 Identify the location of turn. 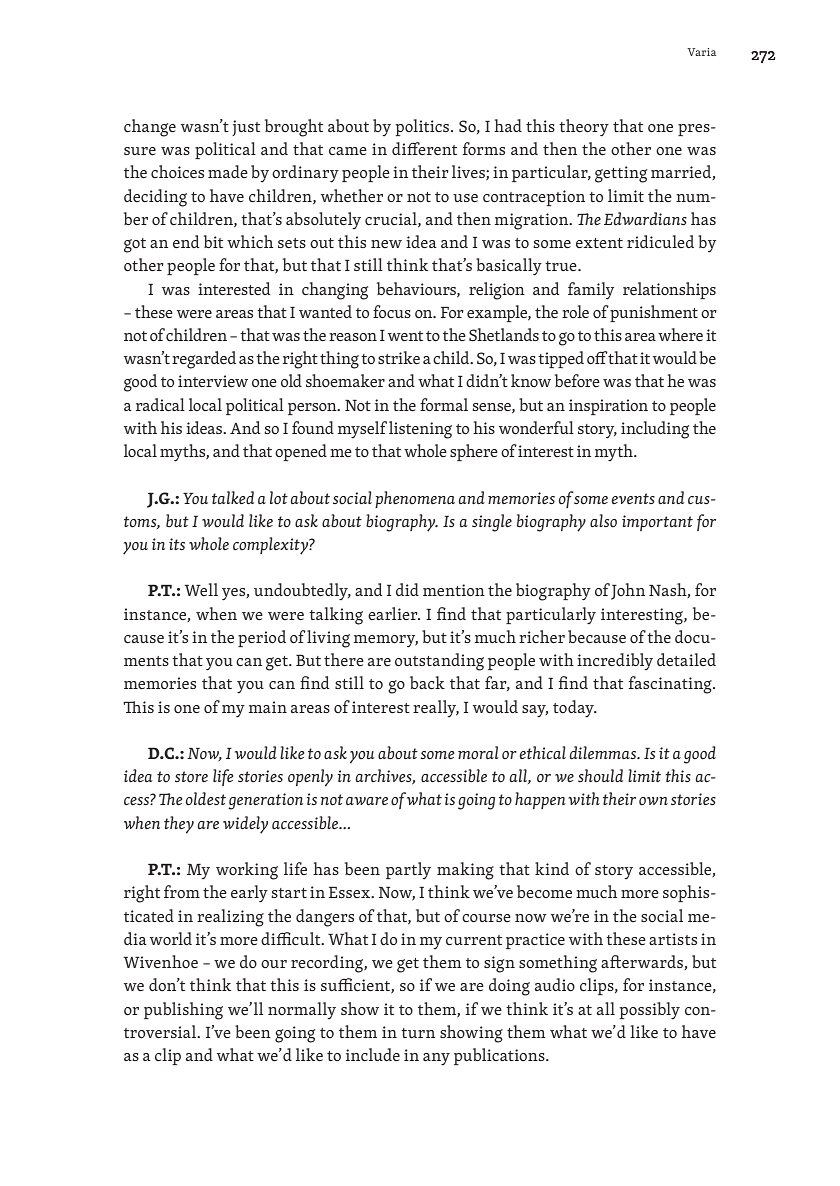
(418, 1033).
